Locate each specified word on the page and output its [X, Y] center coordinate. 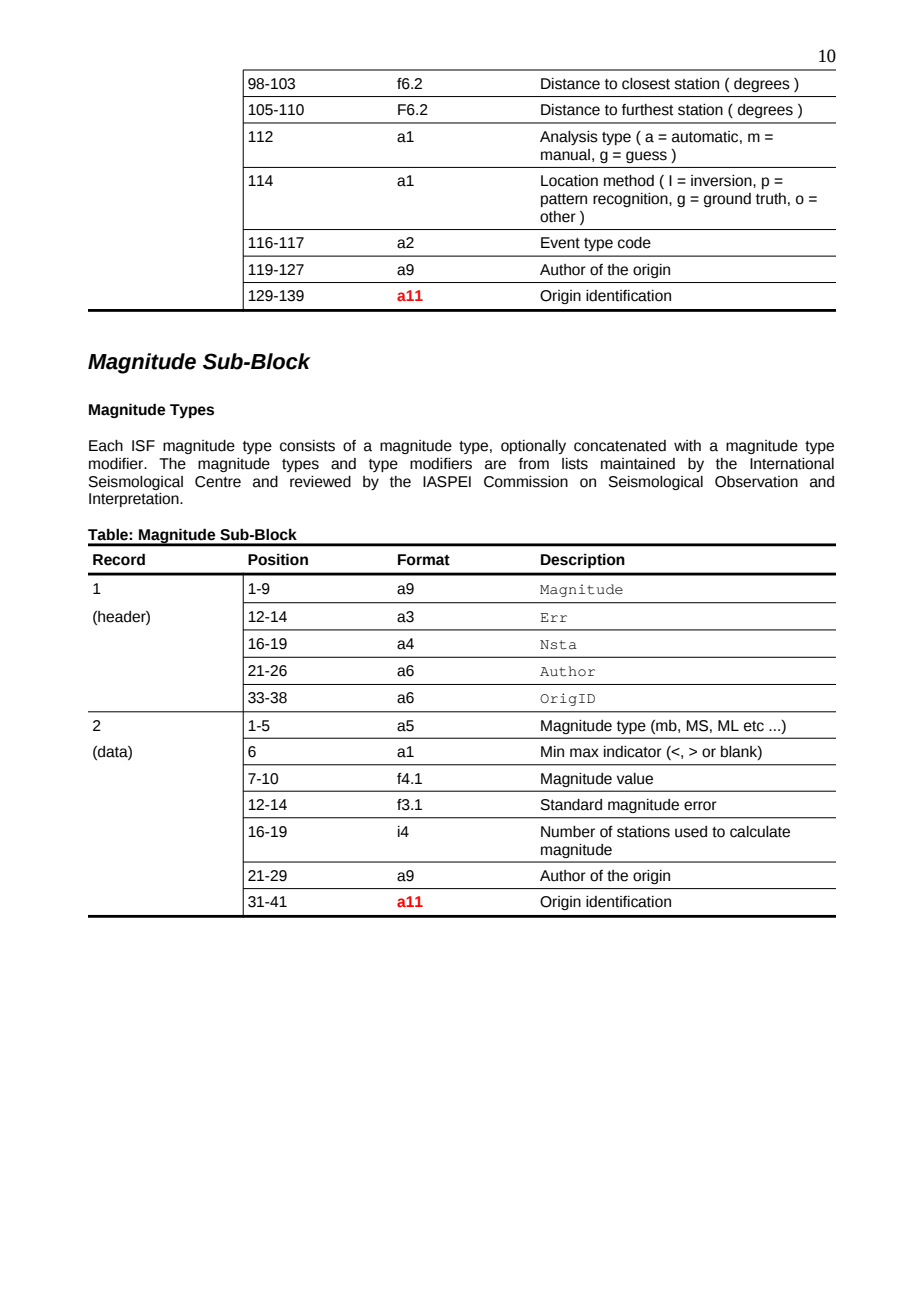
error [700, 806]
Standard [571, 805]
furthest [648, 110]
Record [119, 559]
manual [565, 155]
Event [560, 243]
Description [583, 561]
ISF [143, 446]
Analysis [569, 138]
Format [424, 560]
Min [552, 751]
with [687, 446]
